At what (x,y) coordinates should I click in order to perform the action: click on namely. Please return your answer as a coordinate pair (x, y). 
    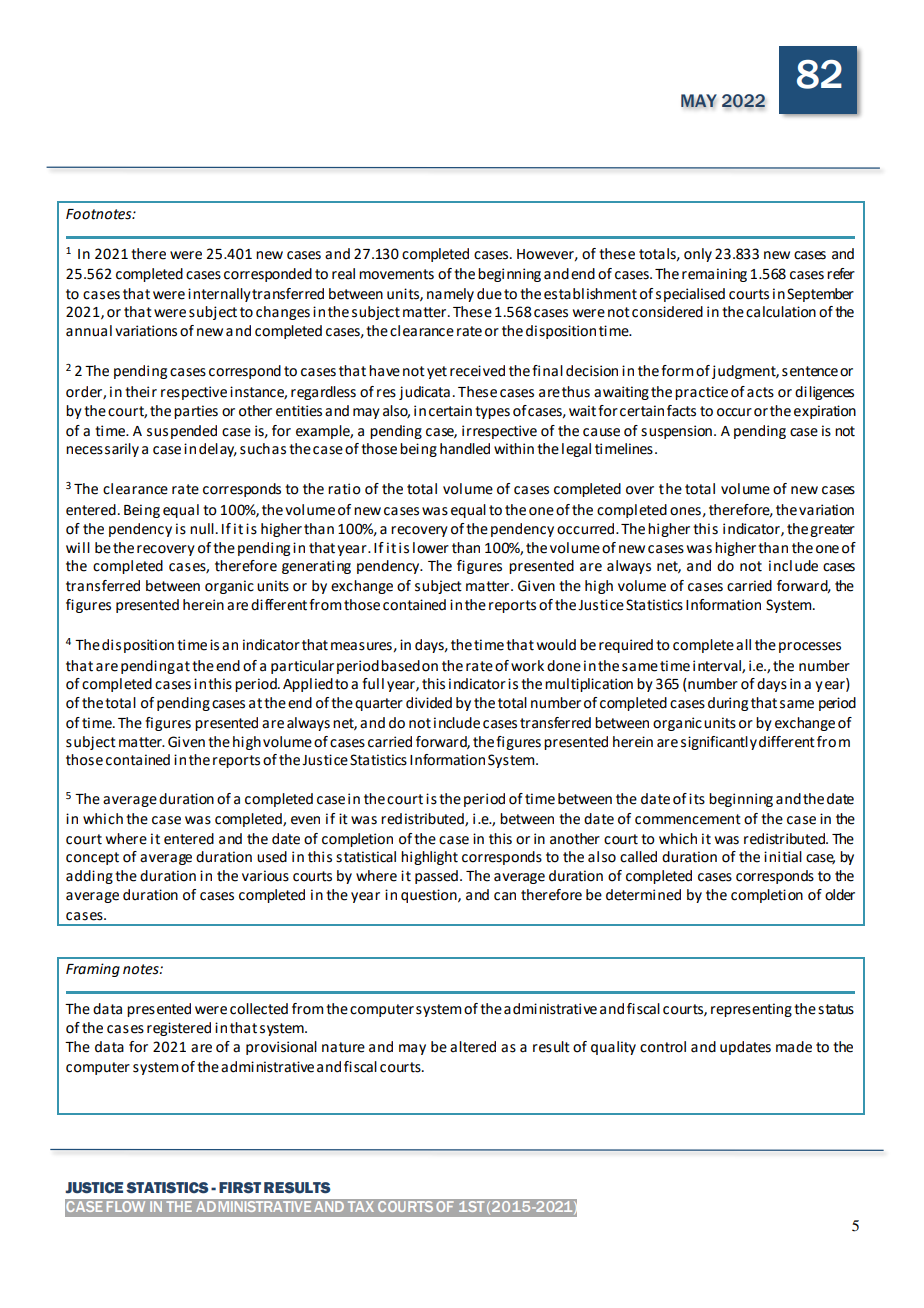
    Looking at the image, I should click on (450, 295).
